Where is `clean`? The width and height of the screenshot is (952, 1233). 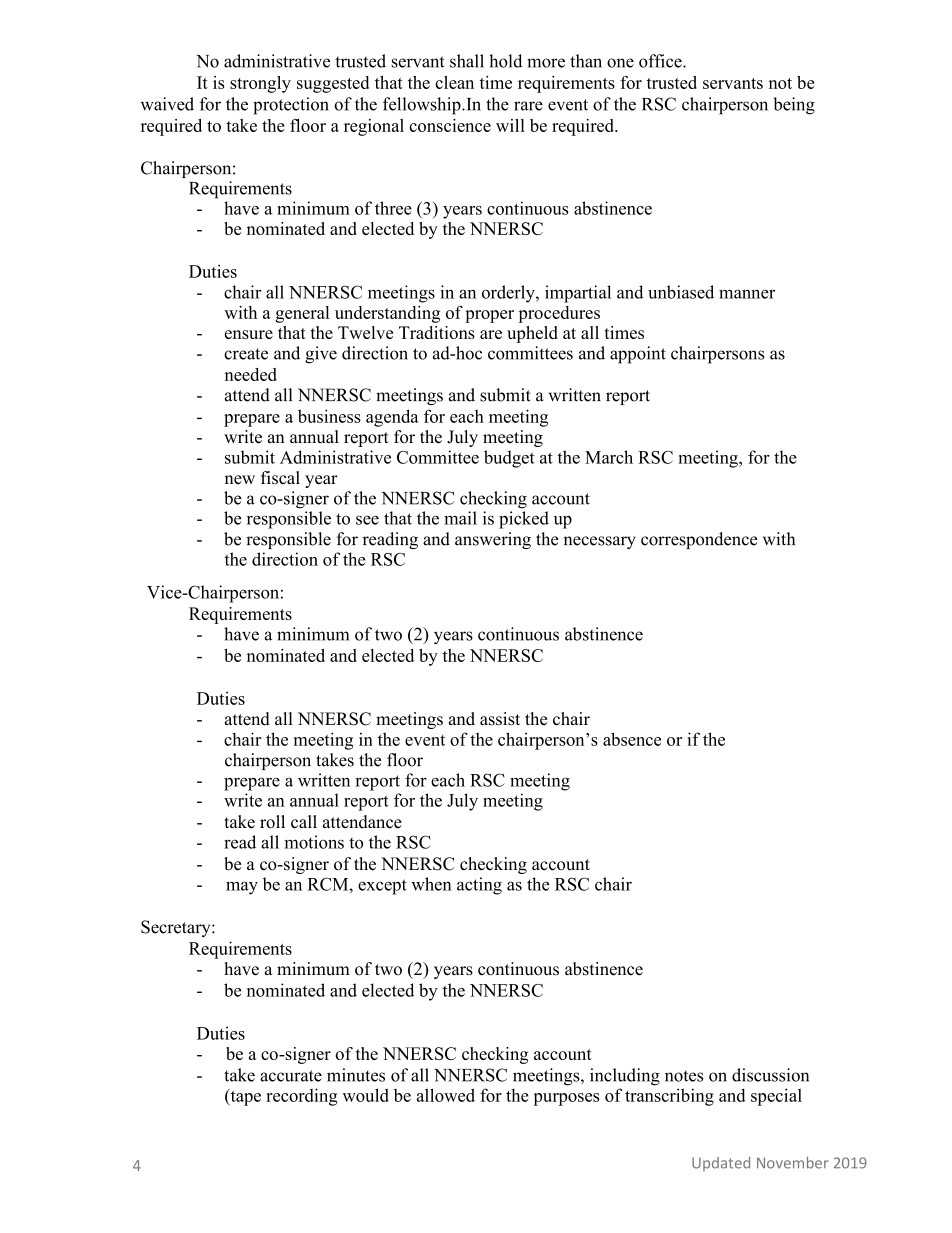 clean is located at coordinates (454, 82).
